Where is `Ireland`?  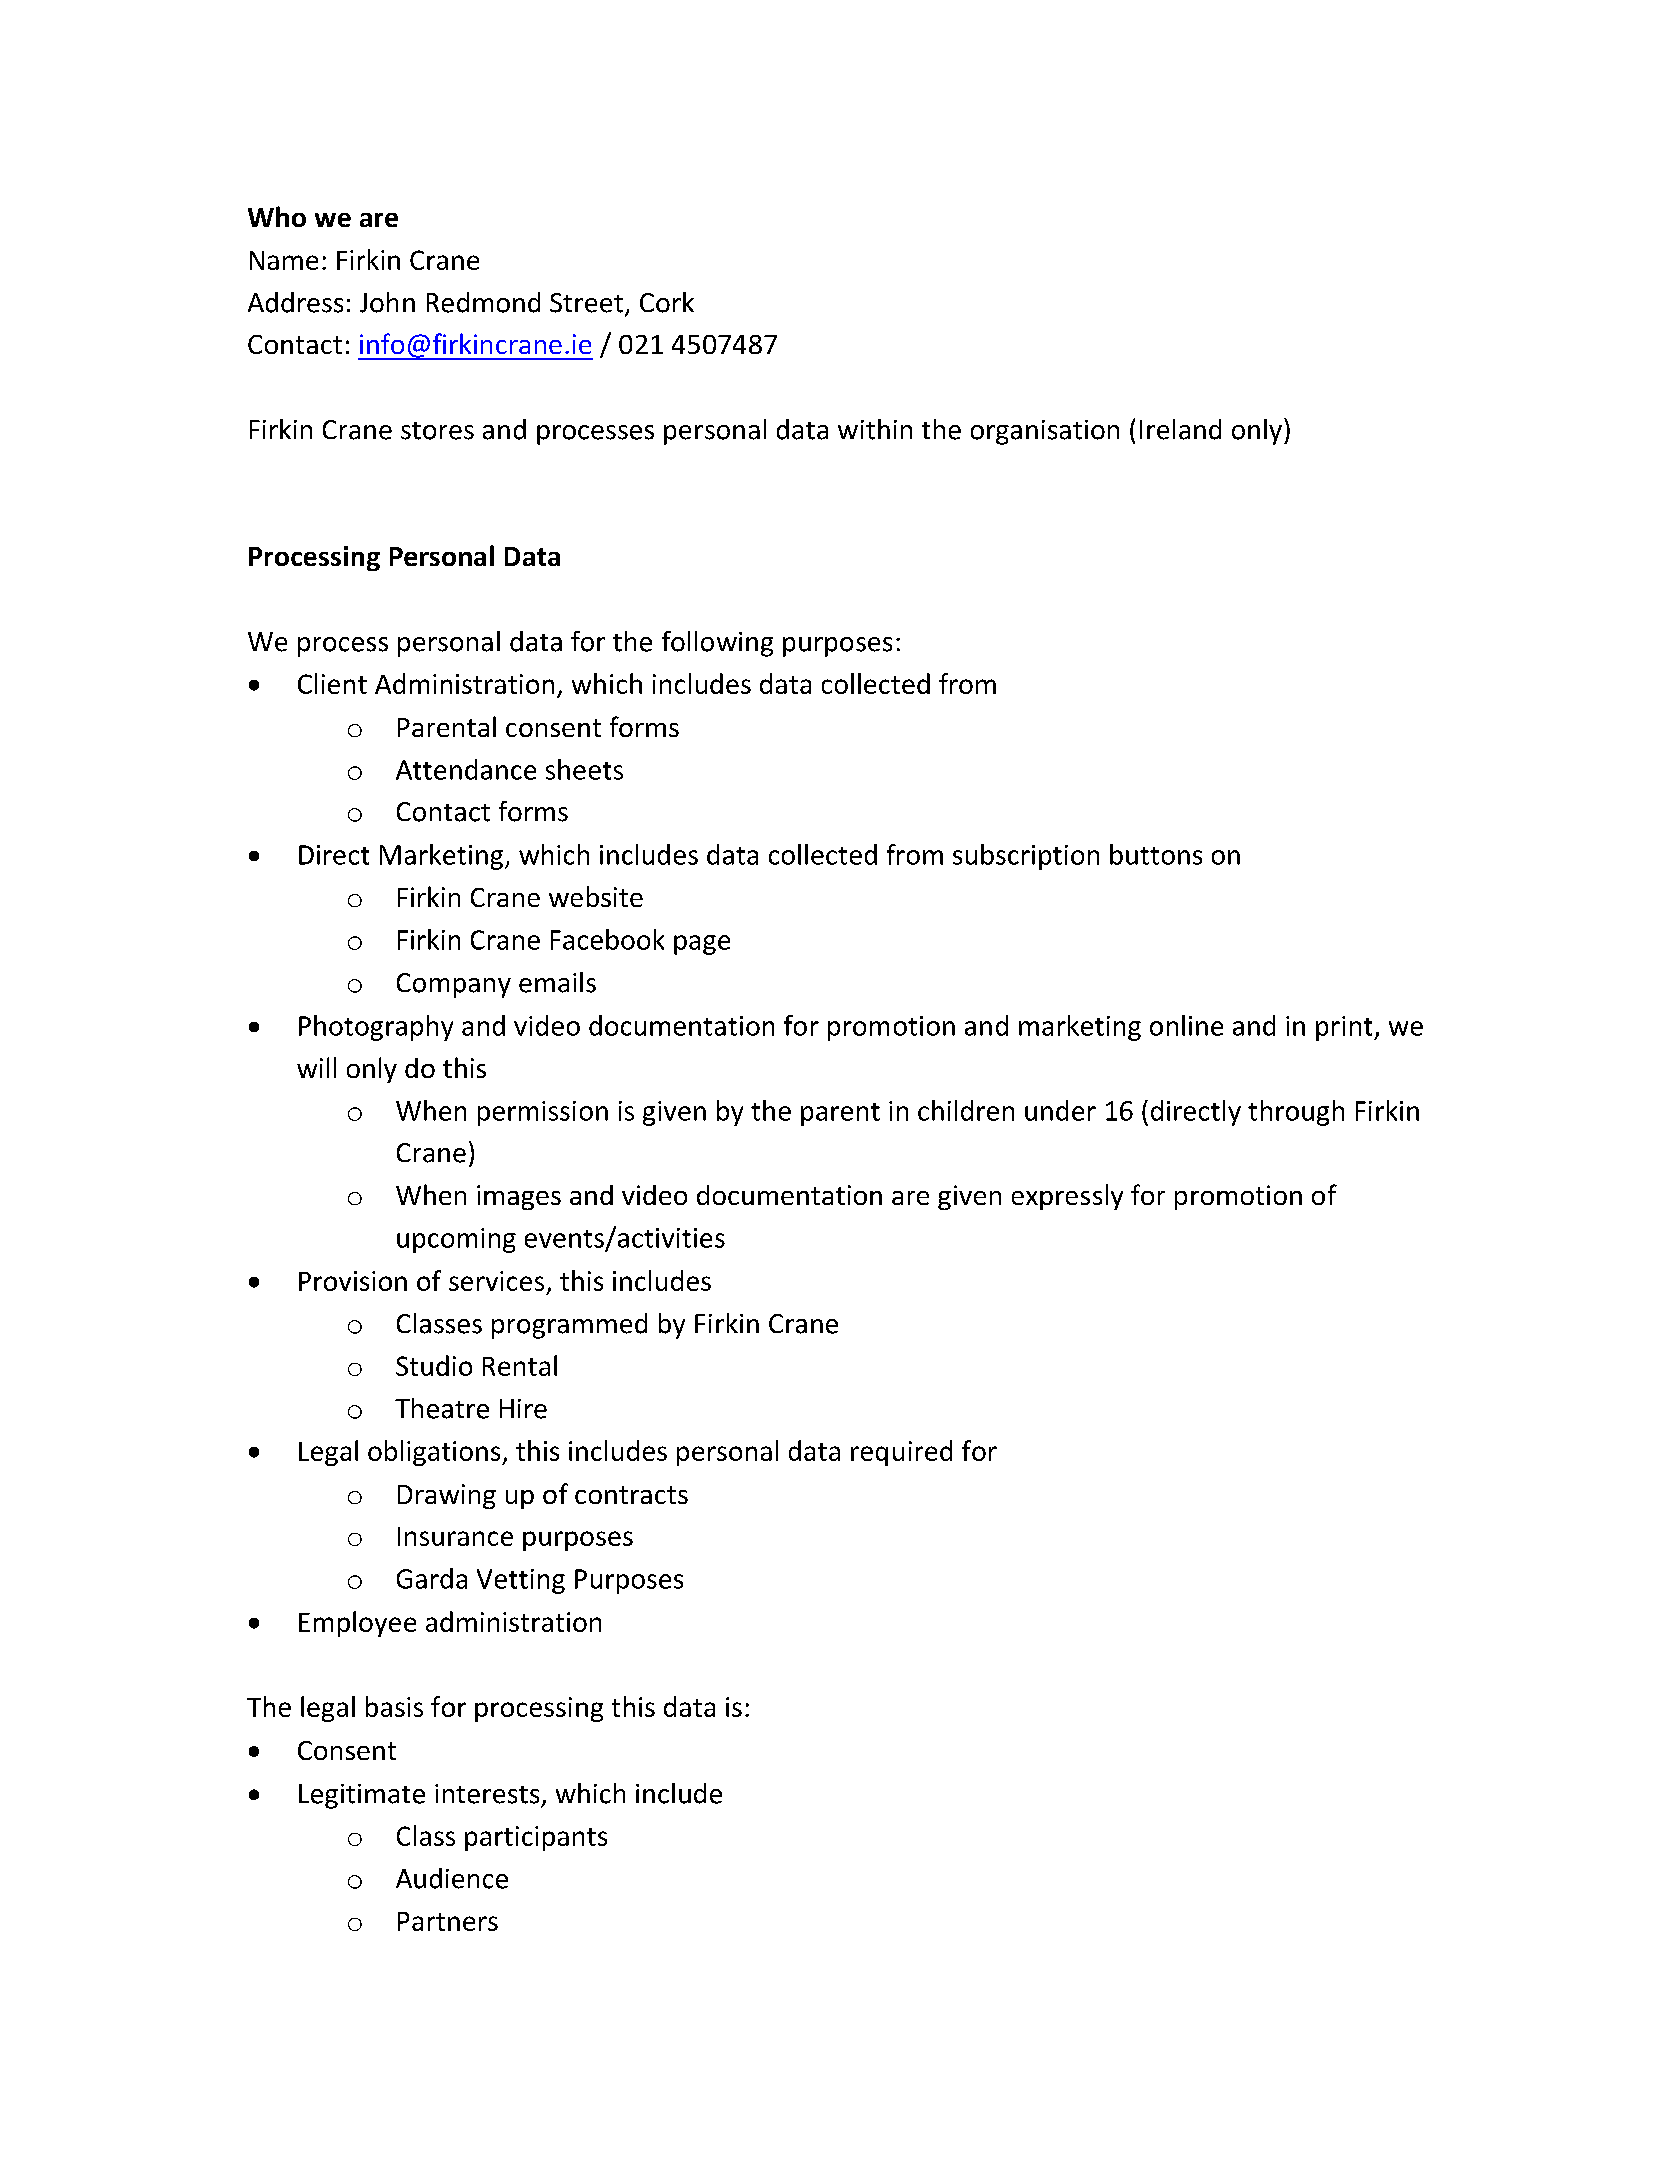 Ireland is located at coordinates (1180, 429).
